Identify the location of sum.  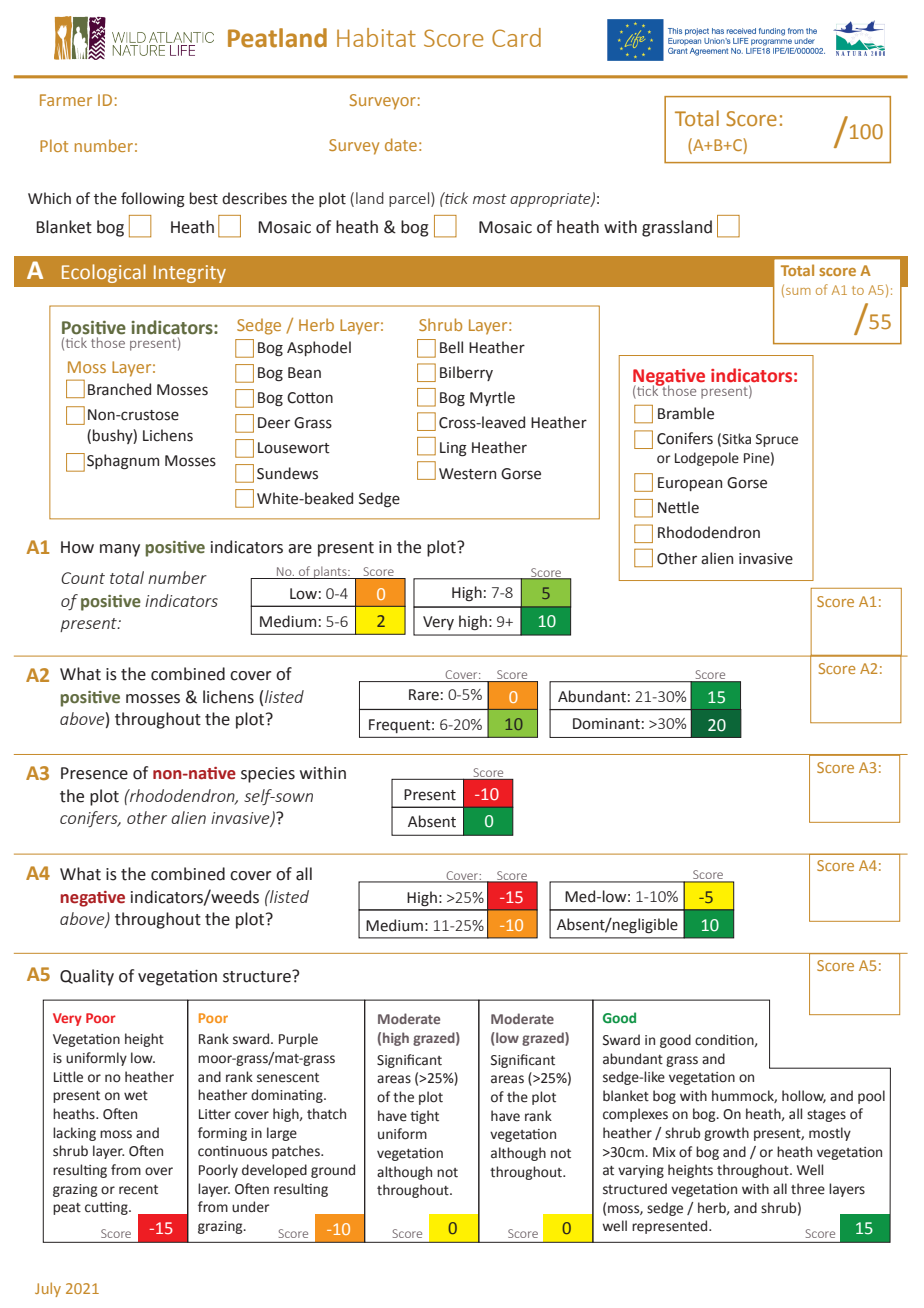
(798, 291).
